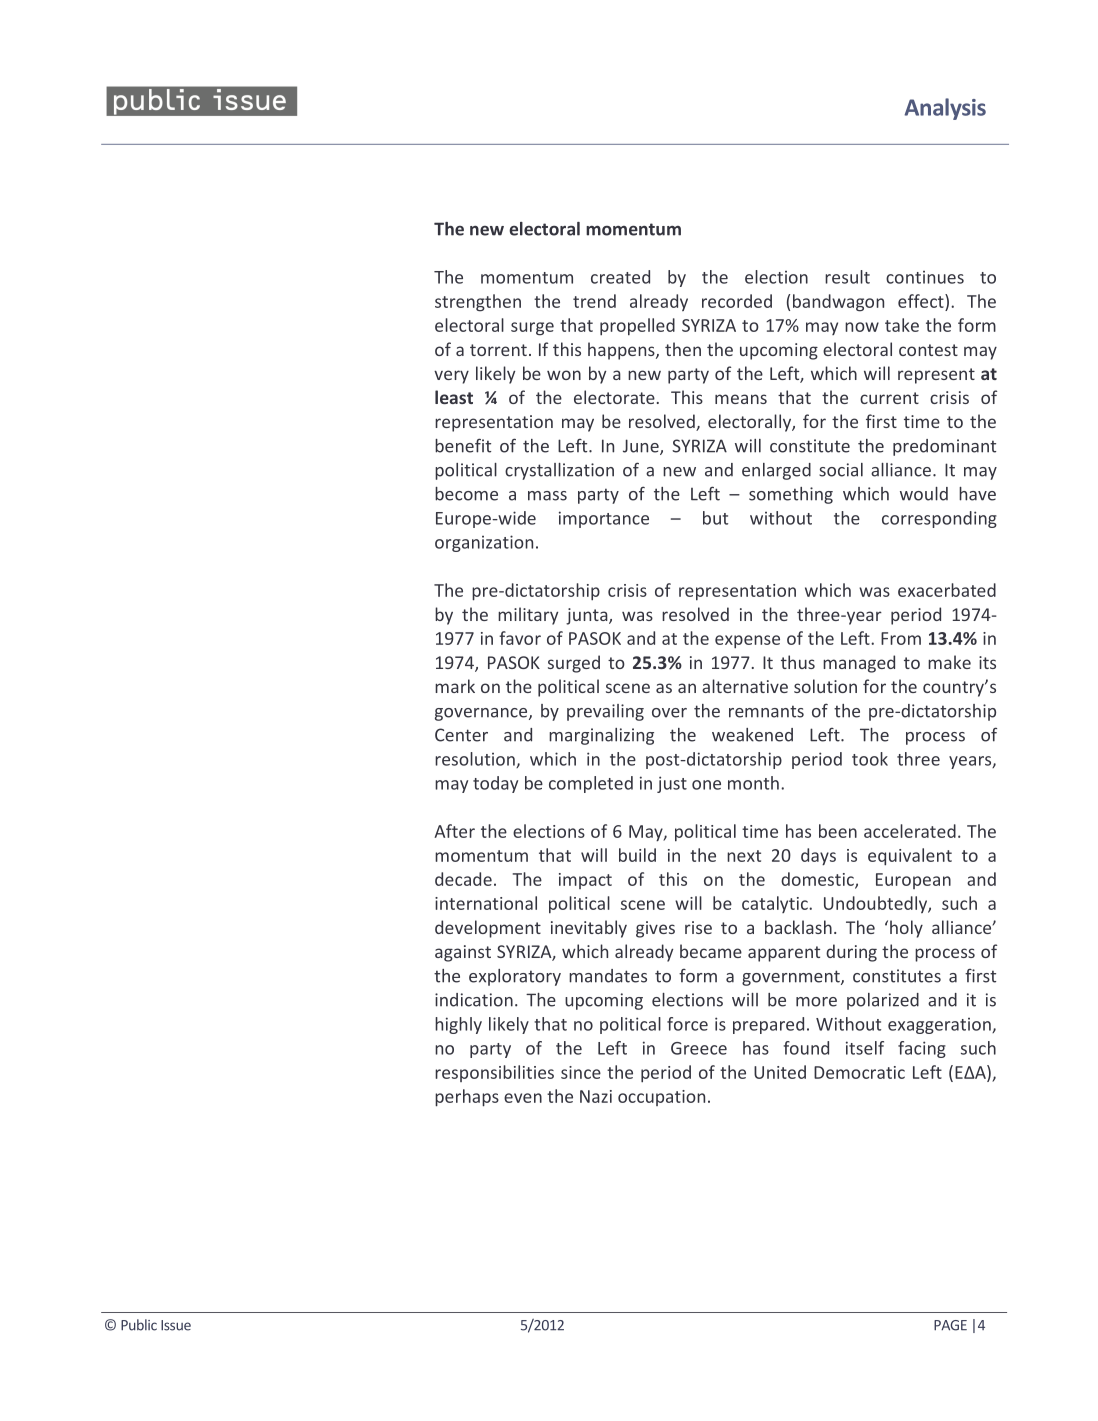 The width and height of the document is (1098, 1421). What do you see at coordinates (945, 109) in the document?
I see `Analysis` at bounding box center [945, 109].
